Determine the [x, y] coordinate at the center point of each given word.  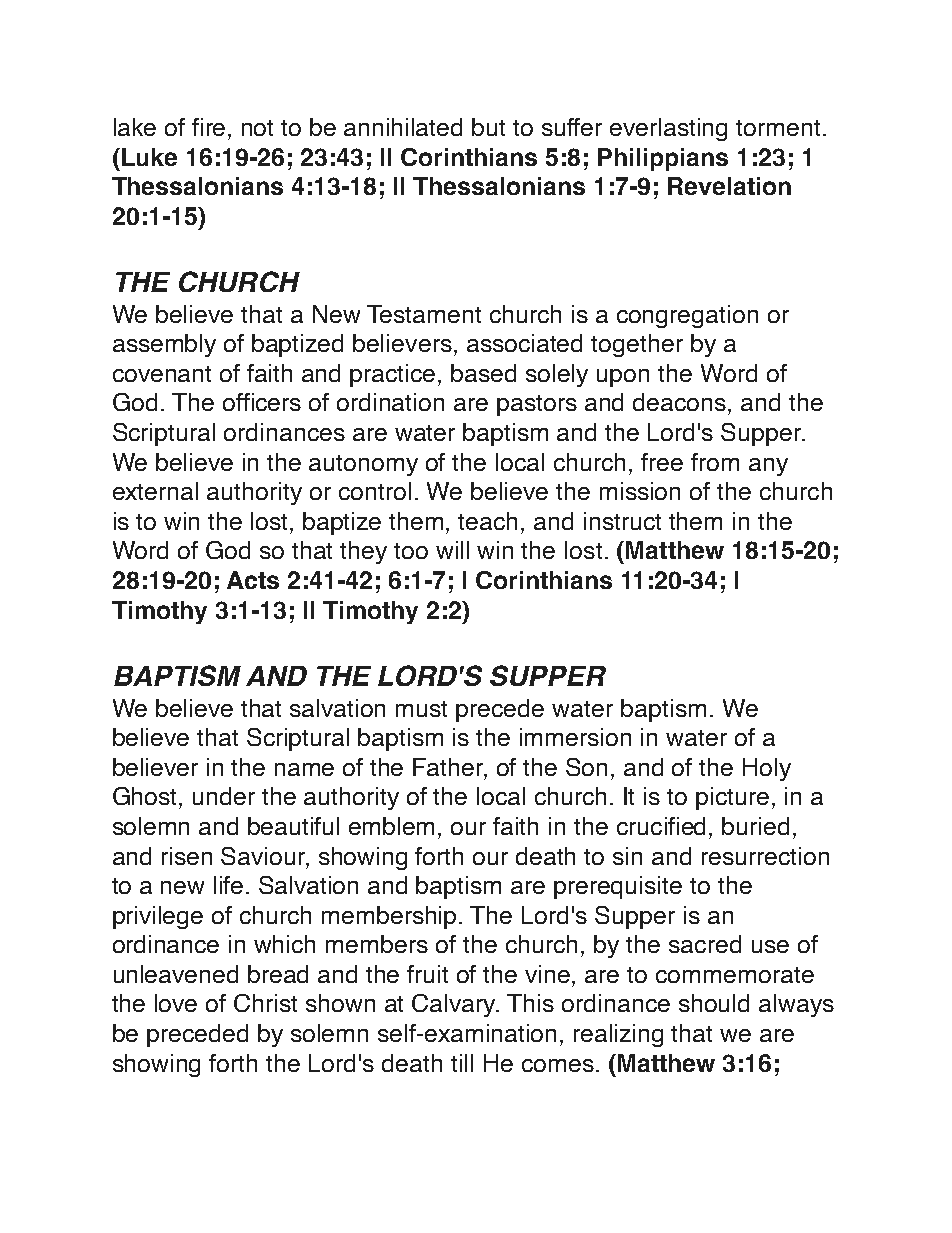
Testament [424, 314]
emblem [391, 826]
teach [487, 521]
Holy [767, 769]
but [488, 127]
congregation [687, 316]
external [155, 491]
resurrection [765, 856]
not [257, 128]
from [715, 462]
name [304, 769]
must [421, 709]
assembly [164, 345]
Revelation [729, 186]
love [176, 1003]
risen [187, 856]
